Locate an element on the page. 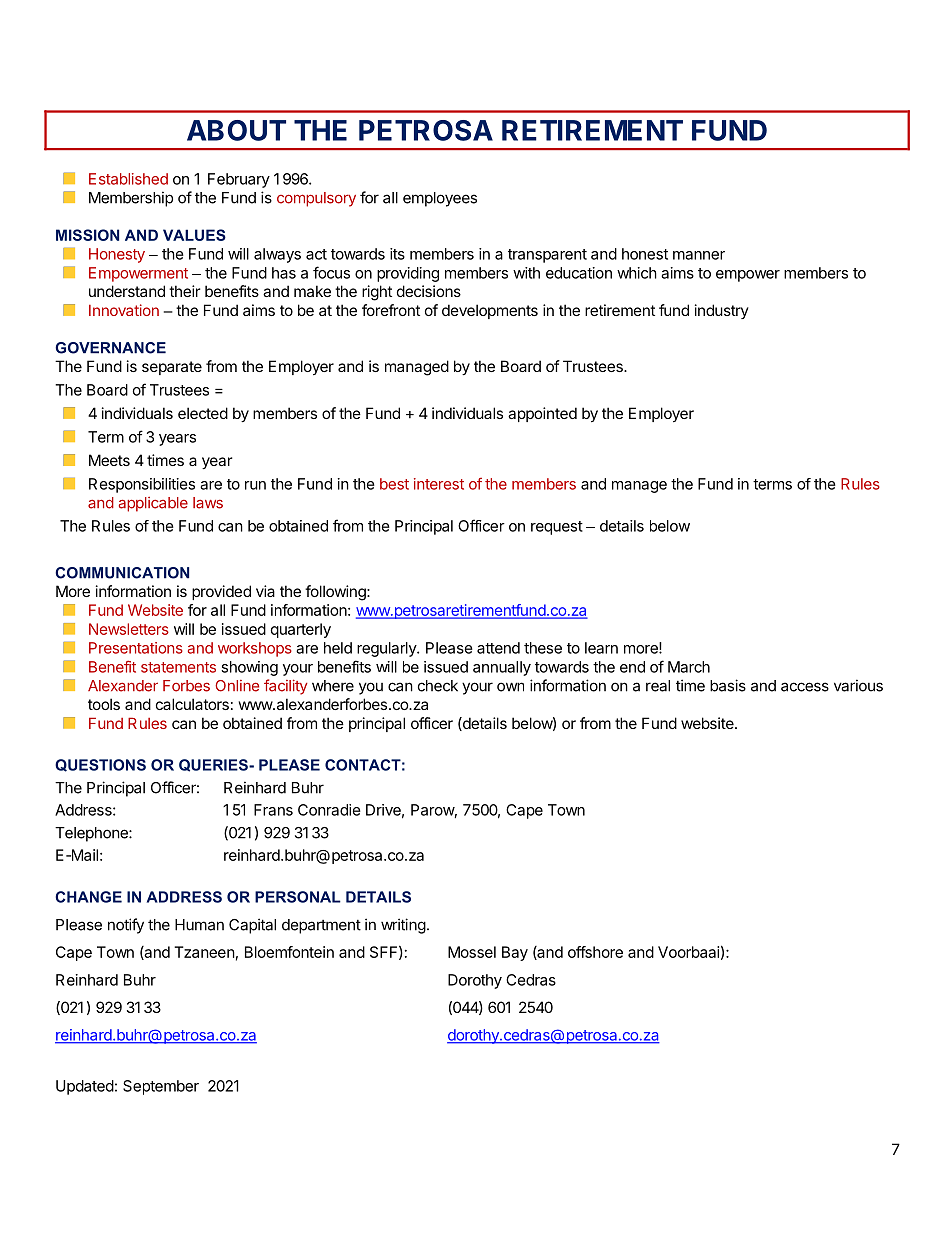  request is located at coordinates (557, 528).
